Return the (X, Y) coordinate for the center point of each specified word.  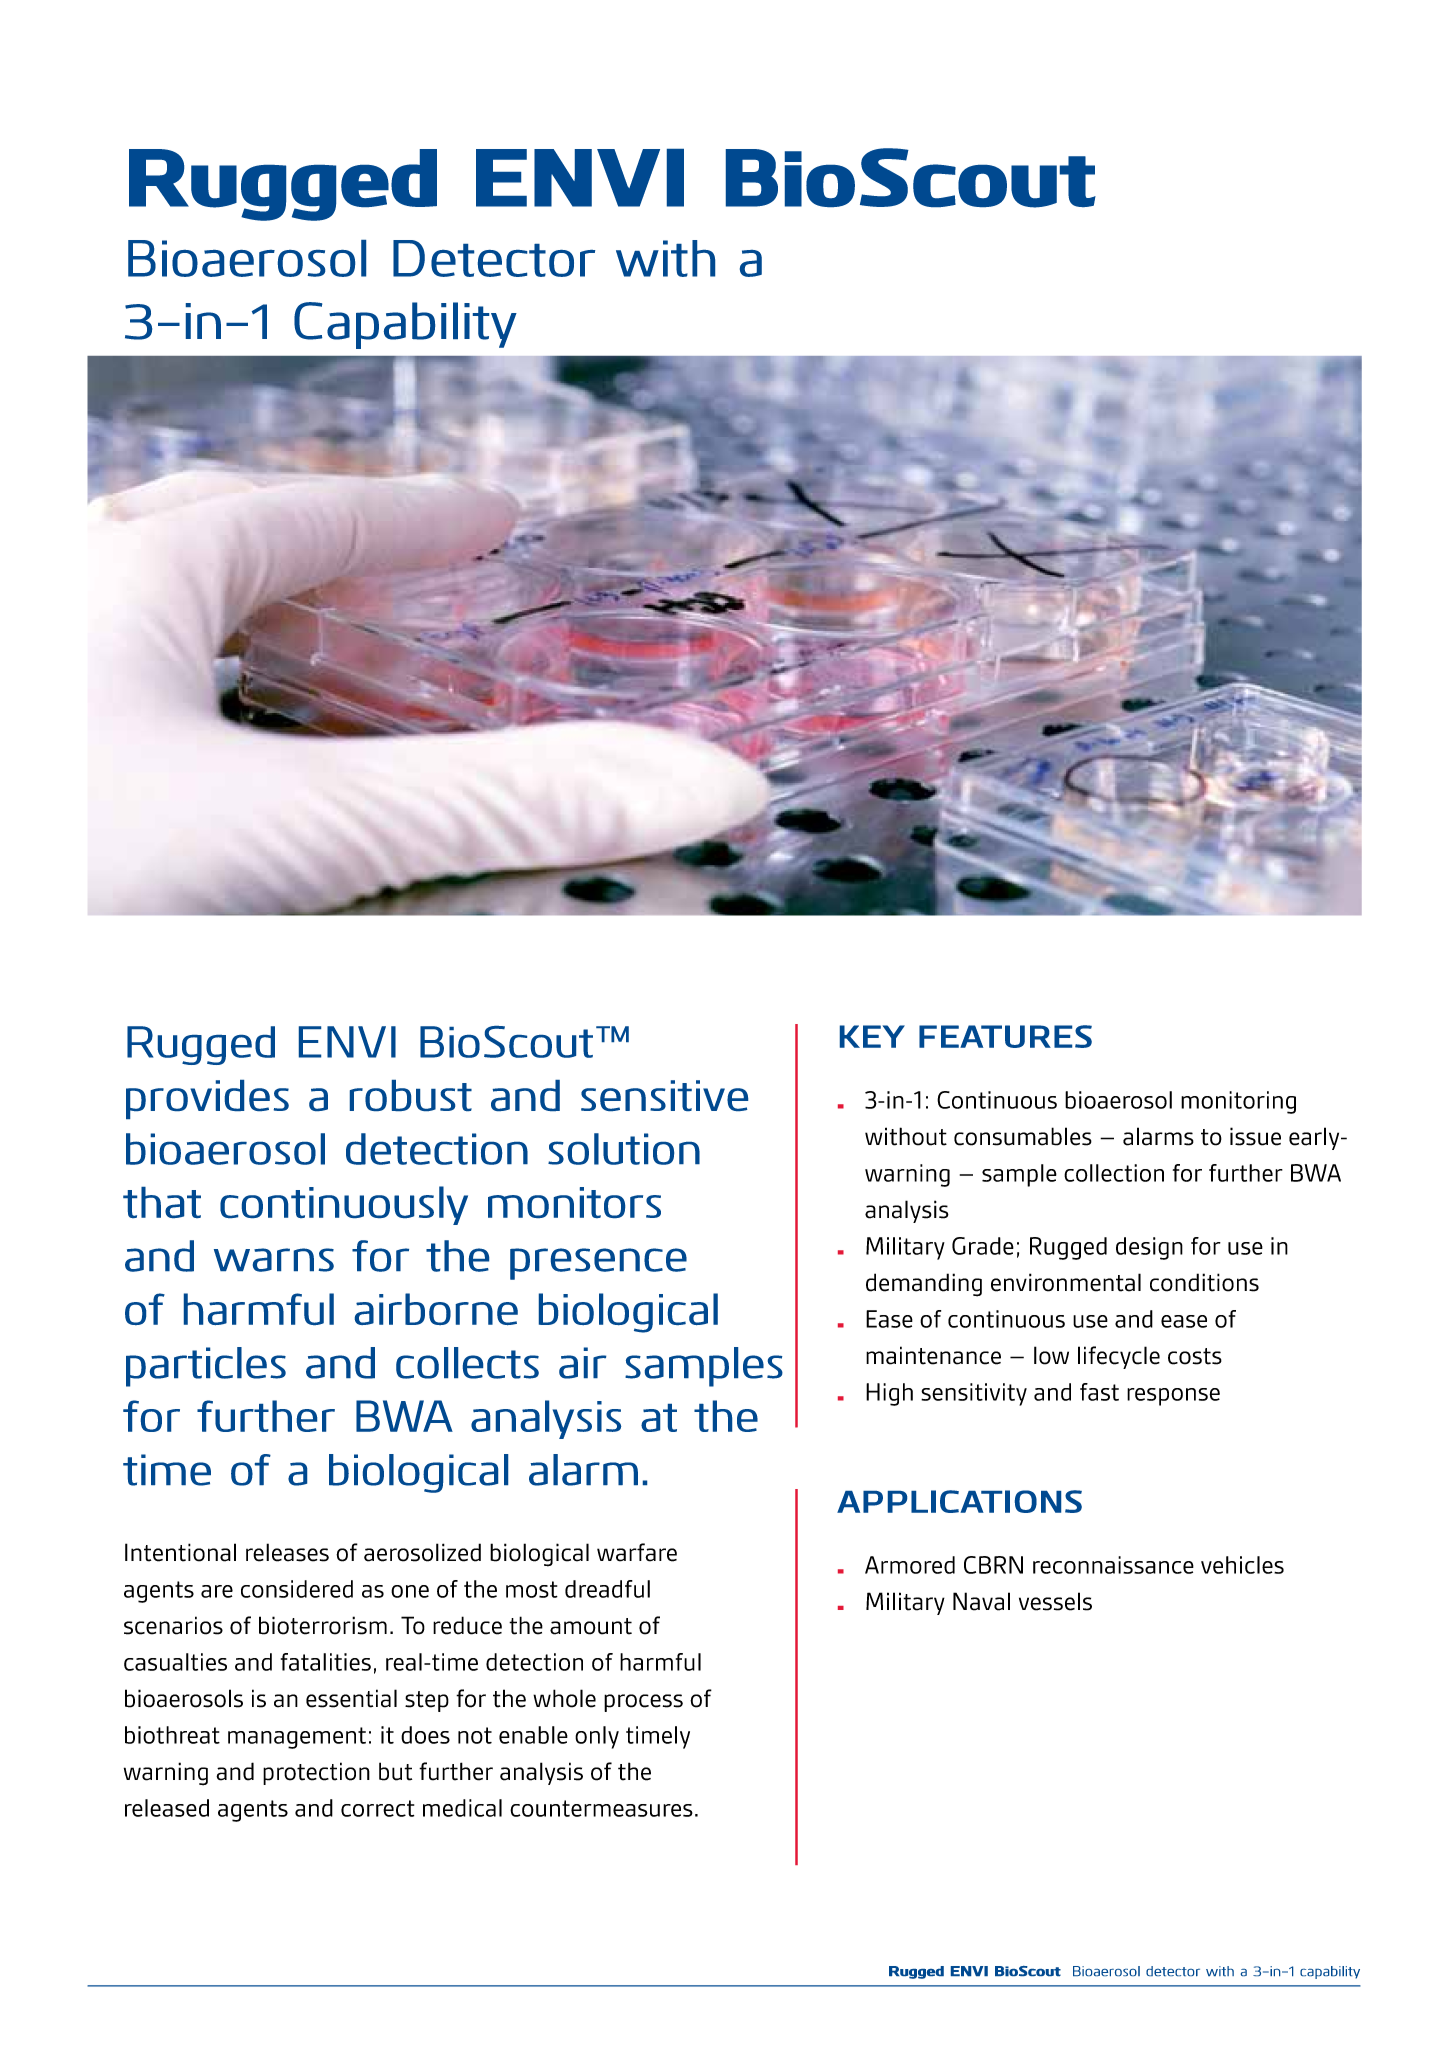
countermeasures (601, 1808)
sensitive (664, 1095)
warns (274, 1260)
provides (207, 1099)
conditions (1204, 1282)
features (1005, 1036)
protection (316, 1773)
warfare (637, 1552)
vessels (1055, 1601)
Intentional (180, 1552)
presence (598, 1264)
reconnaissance (1113, 1565)
